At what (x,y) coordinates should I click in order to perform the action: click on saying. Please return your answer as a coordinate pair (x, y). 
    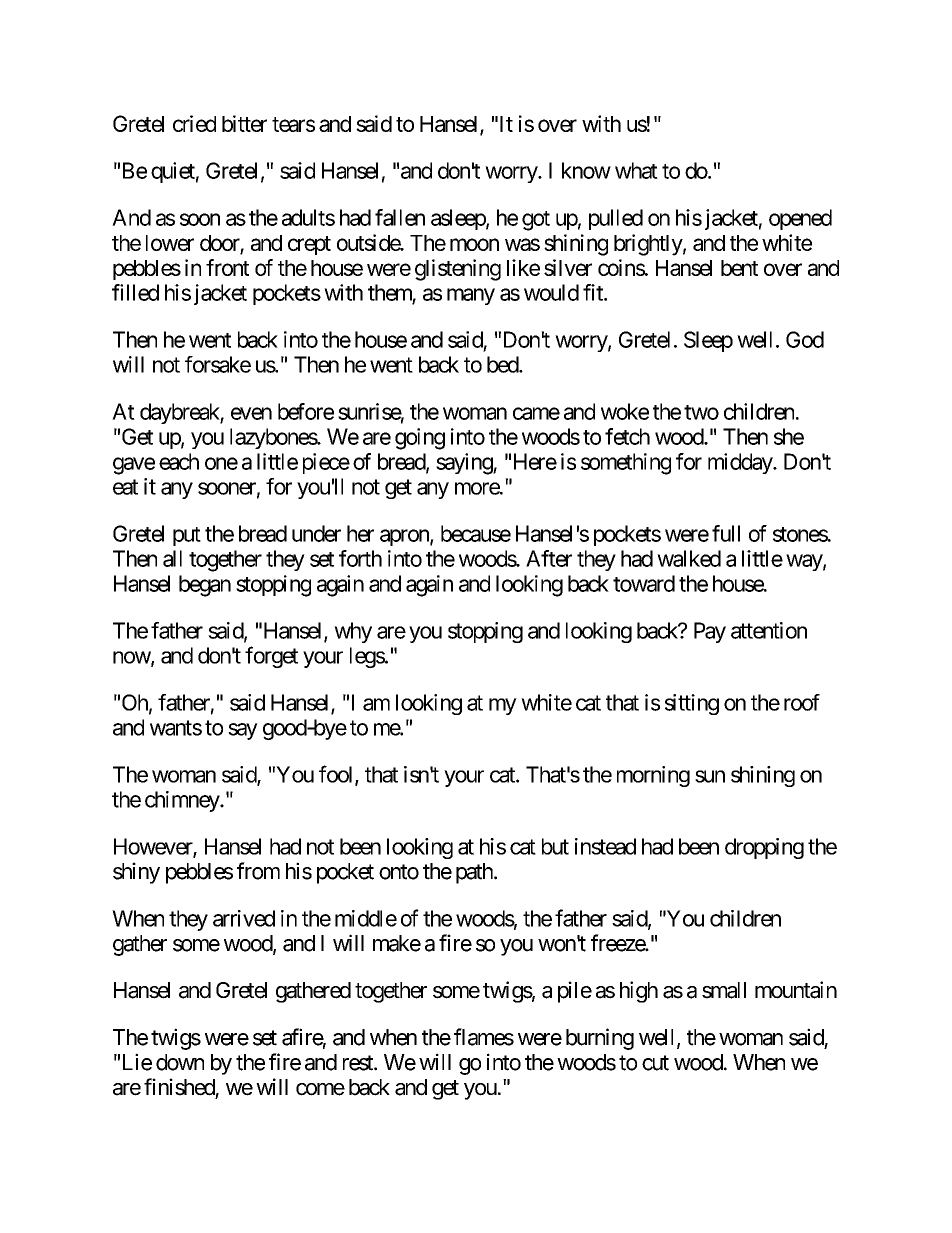
    Looking at the image, I should click on (465, 464).
